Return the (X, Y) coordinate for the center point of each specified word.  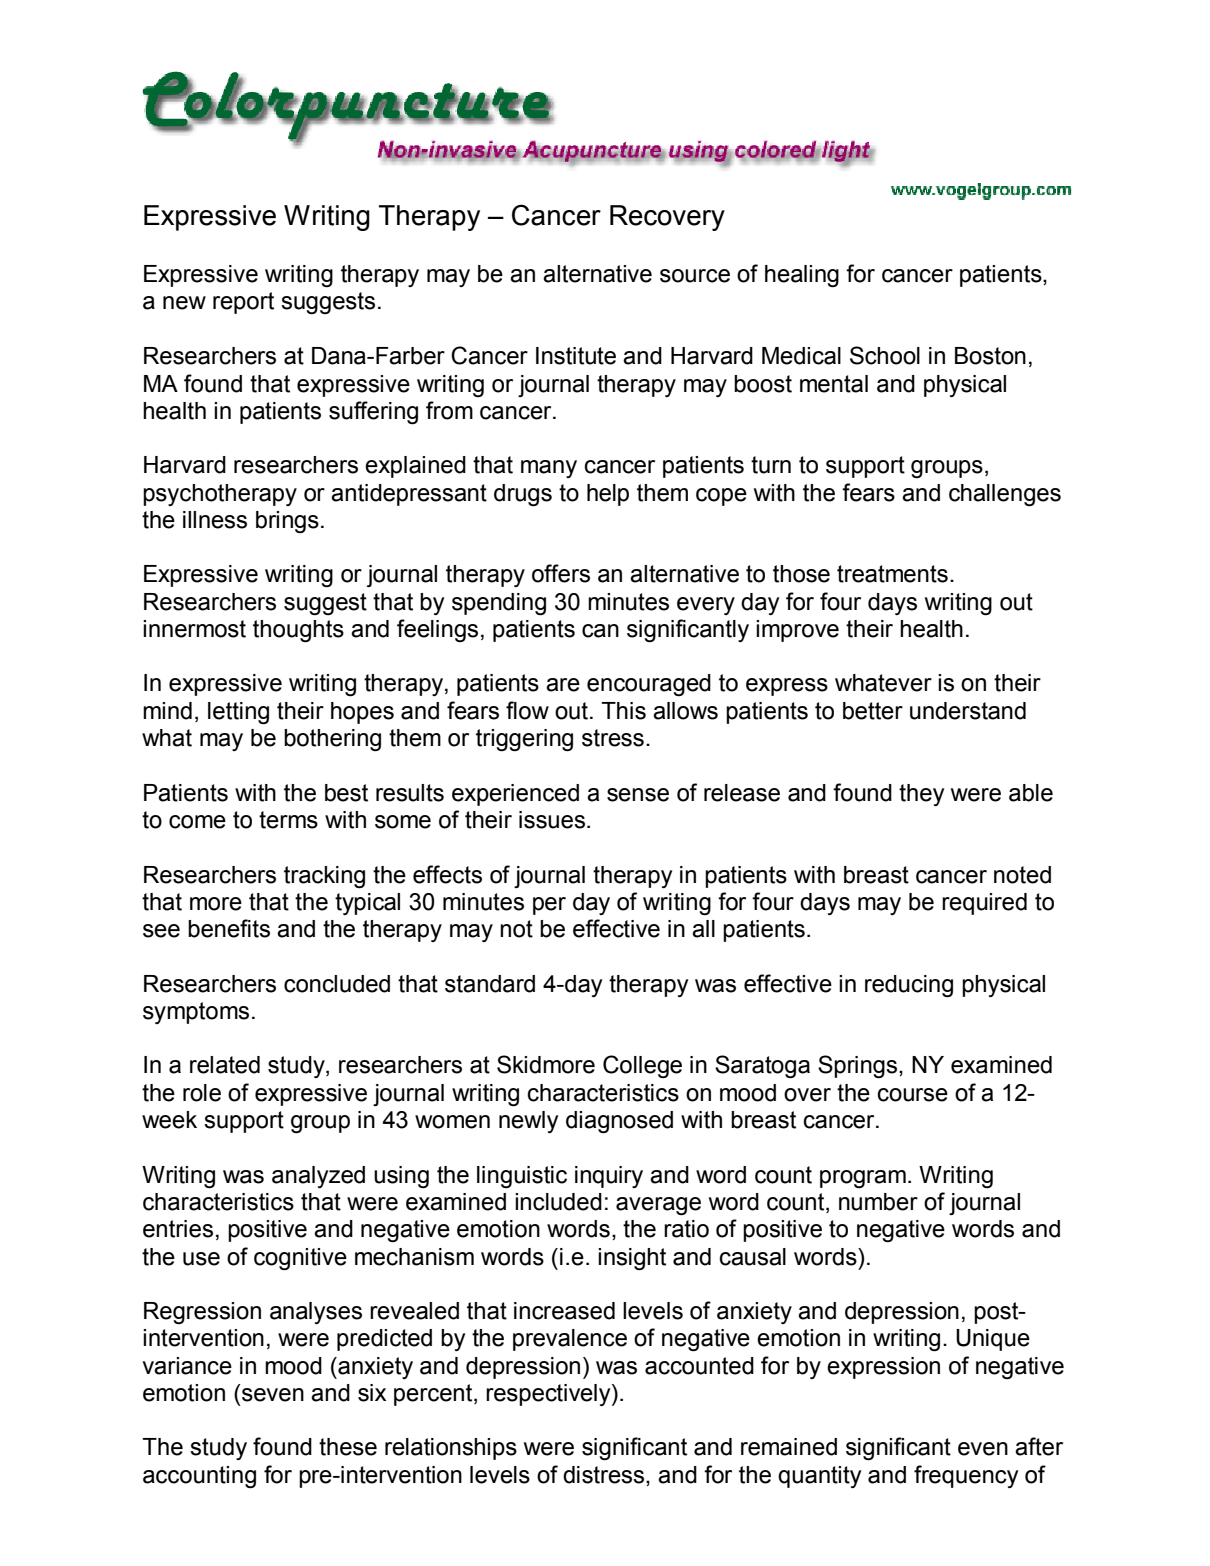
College (642, 1066)
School (885, 355)
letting (238, 713)
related (225, 1065)
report (243, 303)
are (563, 685)
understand (968, 711)
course (913, 1095)
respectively (549, 1395)
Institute (576, 356)
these (348, 1447)
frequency (966, 1476)
